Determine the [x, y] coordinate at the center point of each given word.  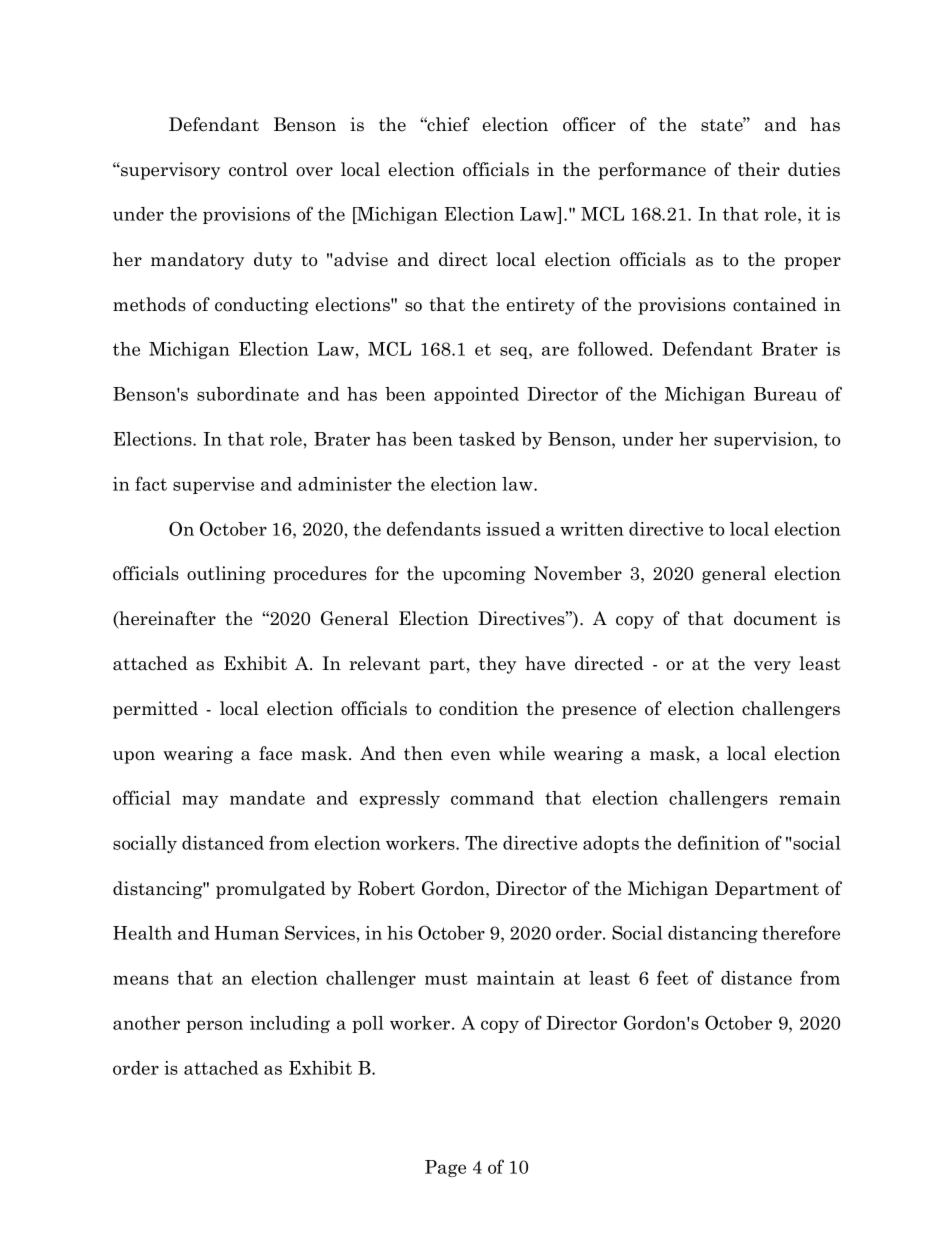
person [214, 1026]
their [759, 169]
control [258, 169]
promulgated [271, 890]
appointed [476, 395]
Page [445, 1168]
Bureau [785, 394]
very [772, 667]
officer [589, 124]
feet [673, 977]
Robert [386, 888]
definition [719, 842]
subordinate [248, 394]
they [497, 665]
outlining [226, 575]
